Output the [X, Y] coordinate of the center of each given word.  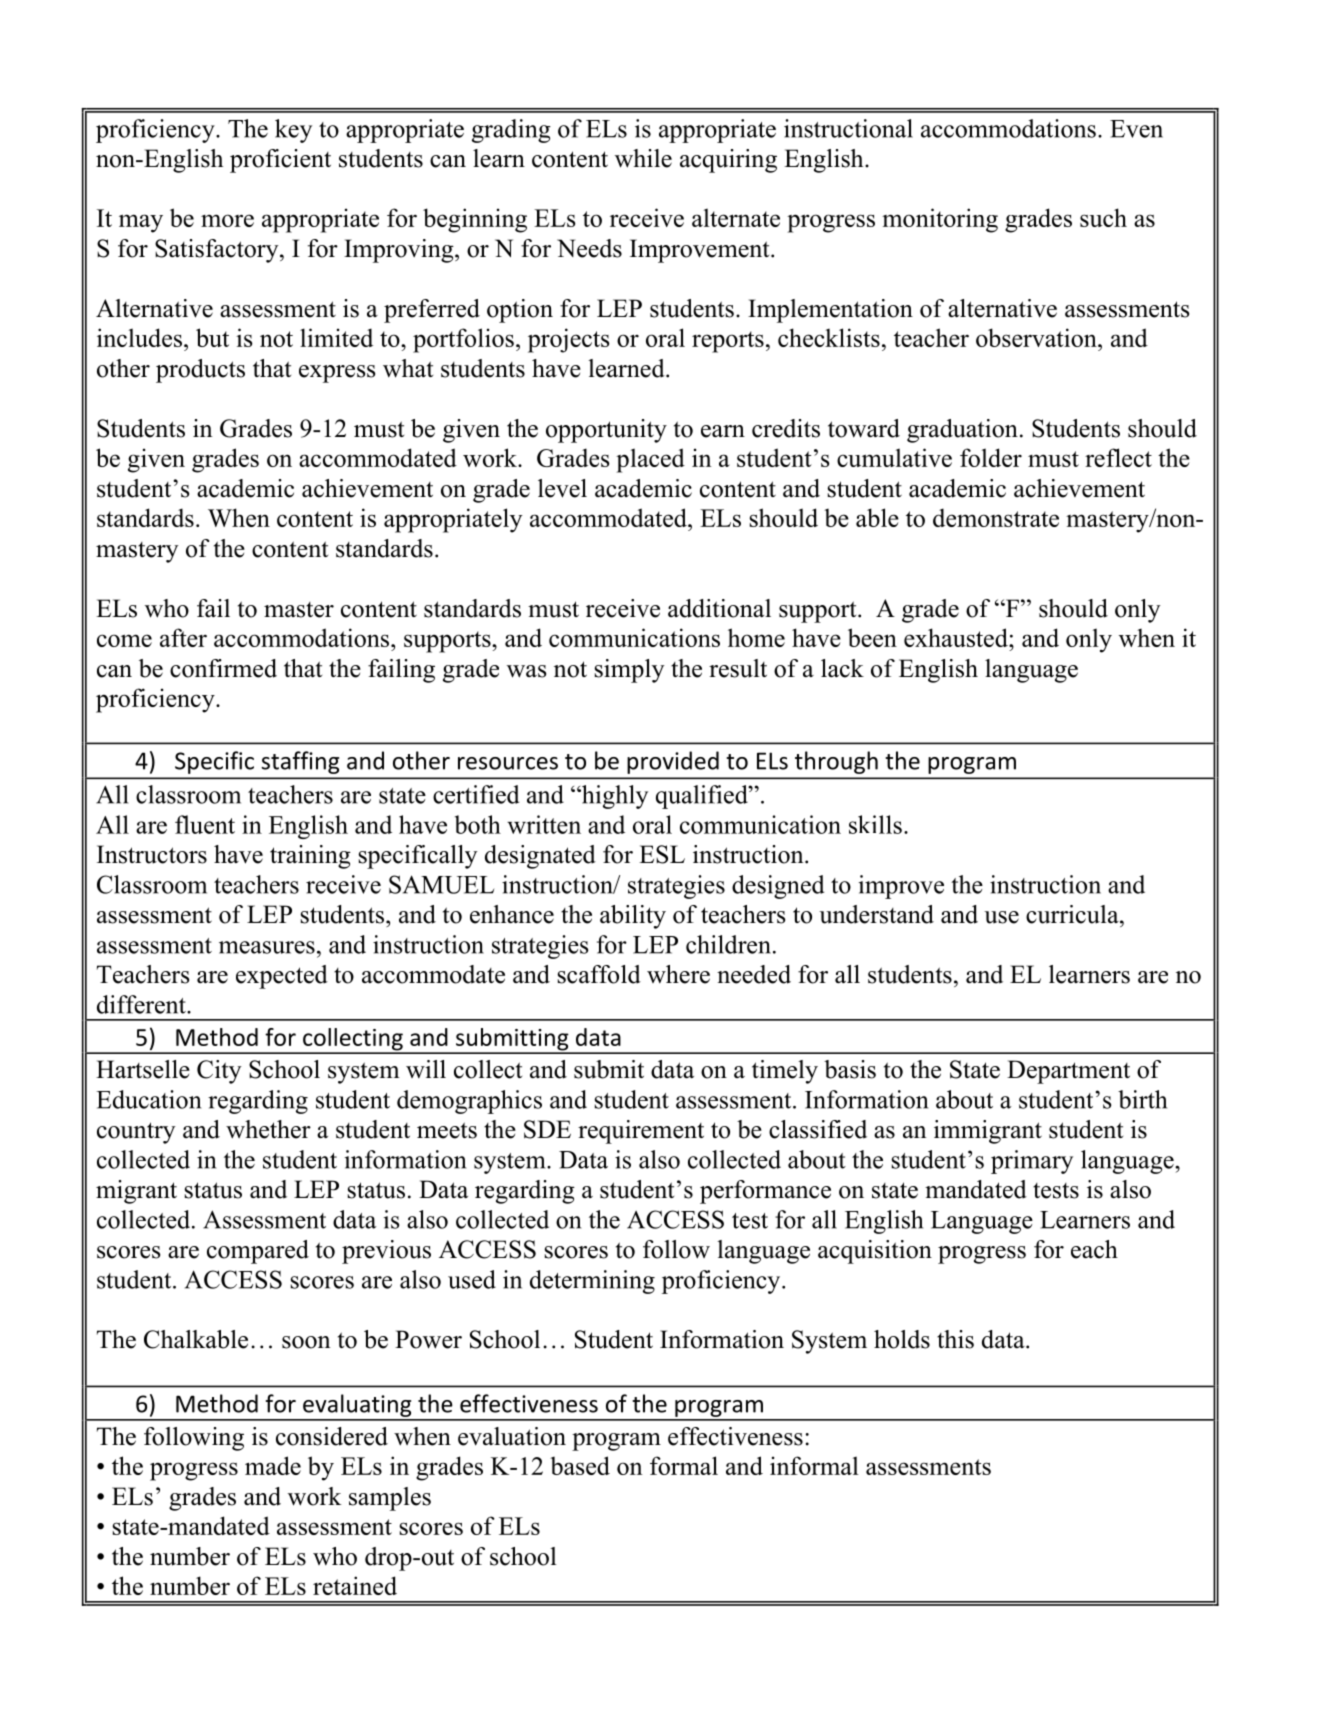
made [273, 1465]
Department [1068, 1072]
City [219, 1072]
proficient [280, 161]
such [1103, 217]
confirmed [223, 668]
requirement [641, 1132]
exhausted [957, 637]
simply [629, 671]
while [643, 158]
